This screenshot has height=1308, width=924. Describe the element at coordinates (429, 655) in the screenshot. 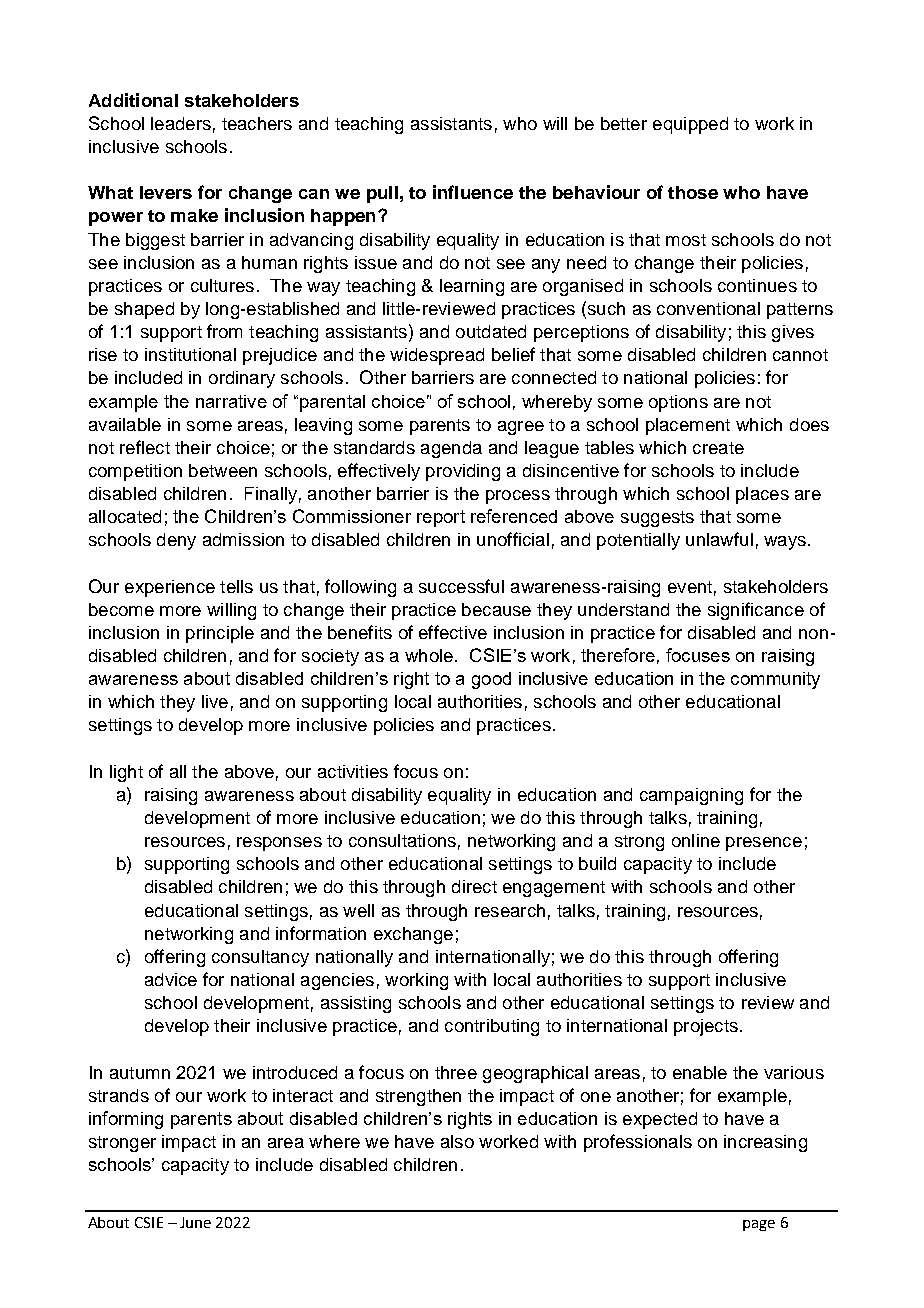

I see `whole` at that location.
